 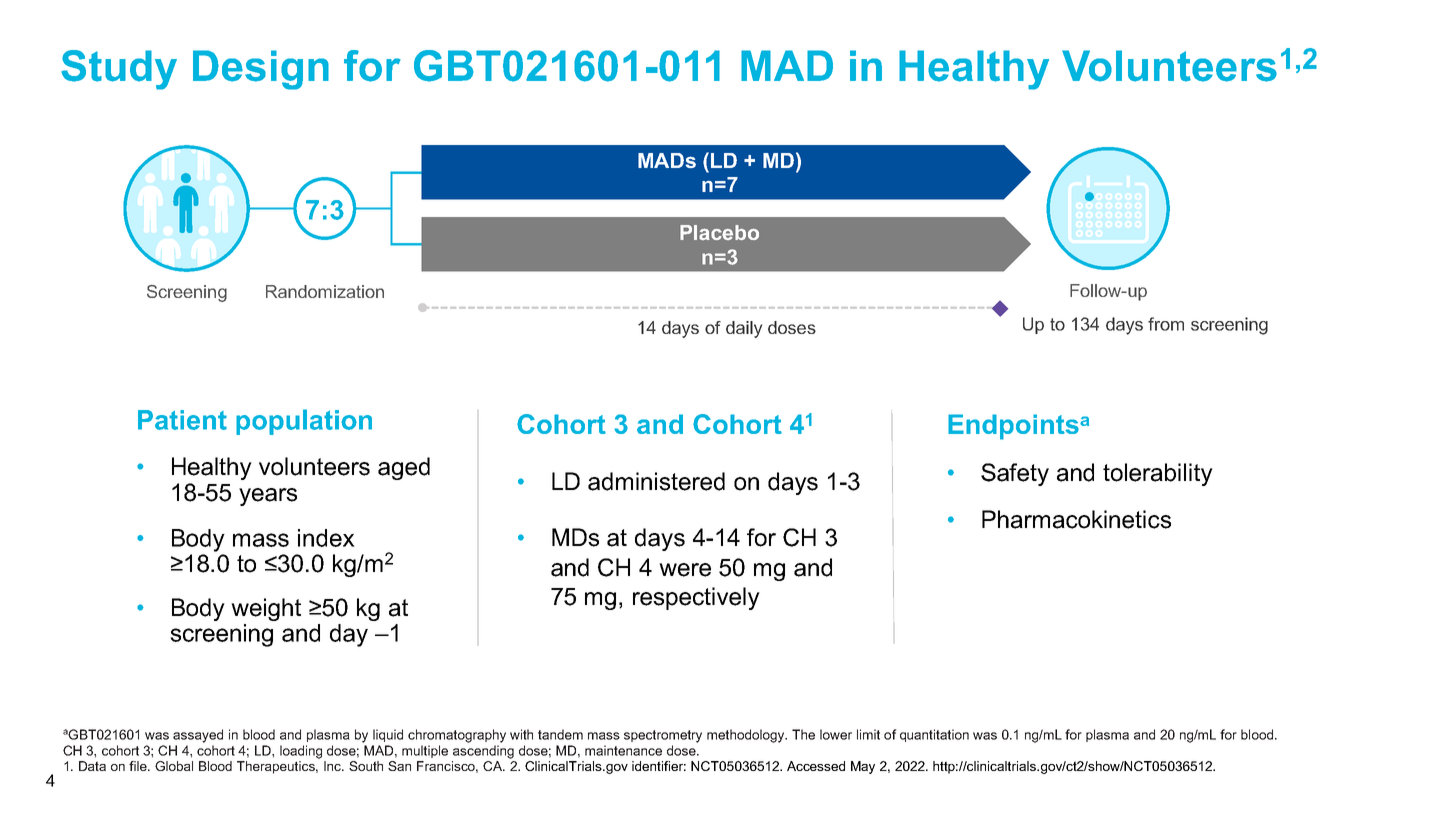 I want to click on years, so click(x=268, y=497).
